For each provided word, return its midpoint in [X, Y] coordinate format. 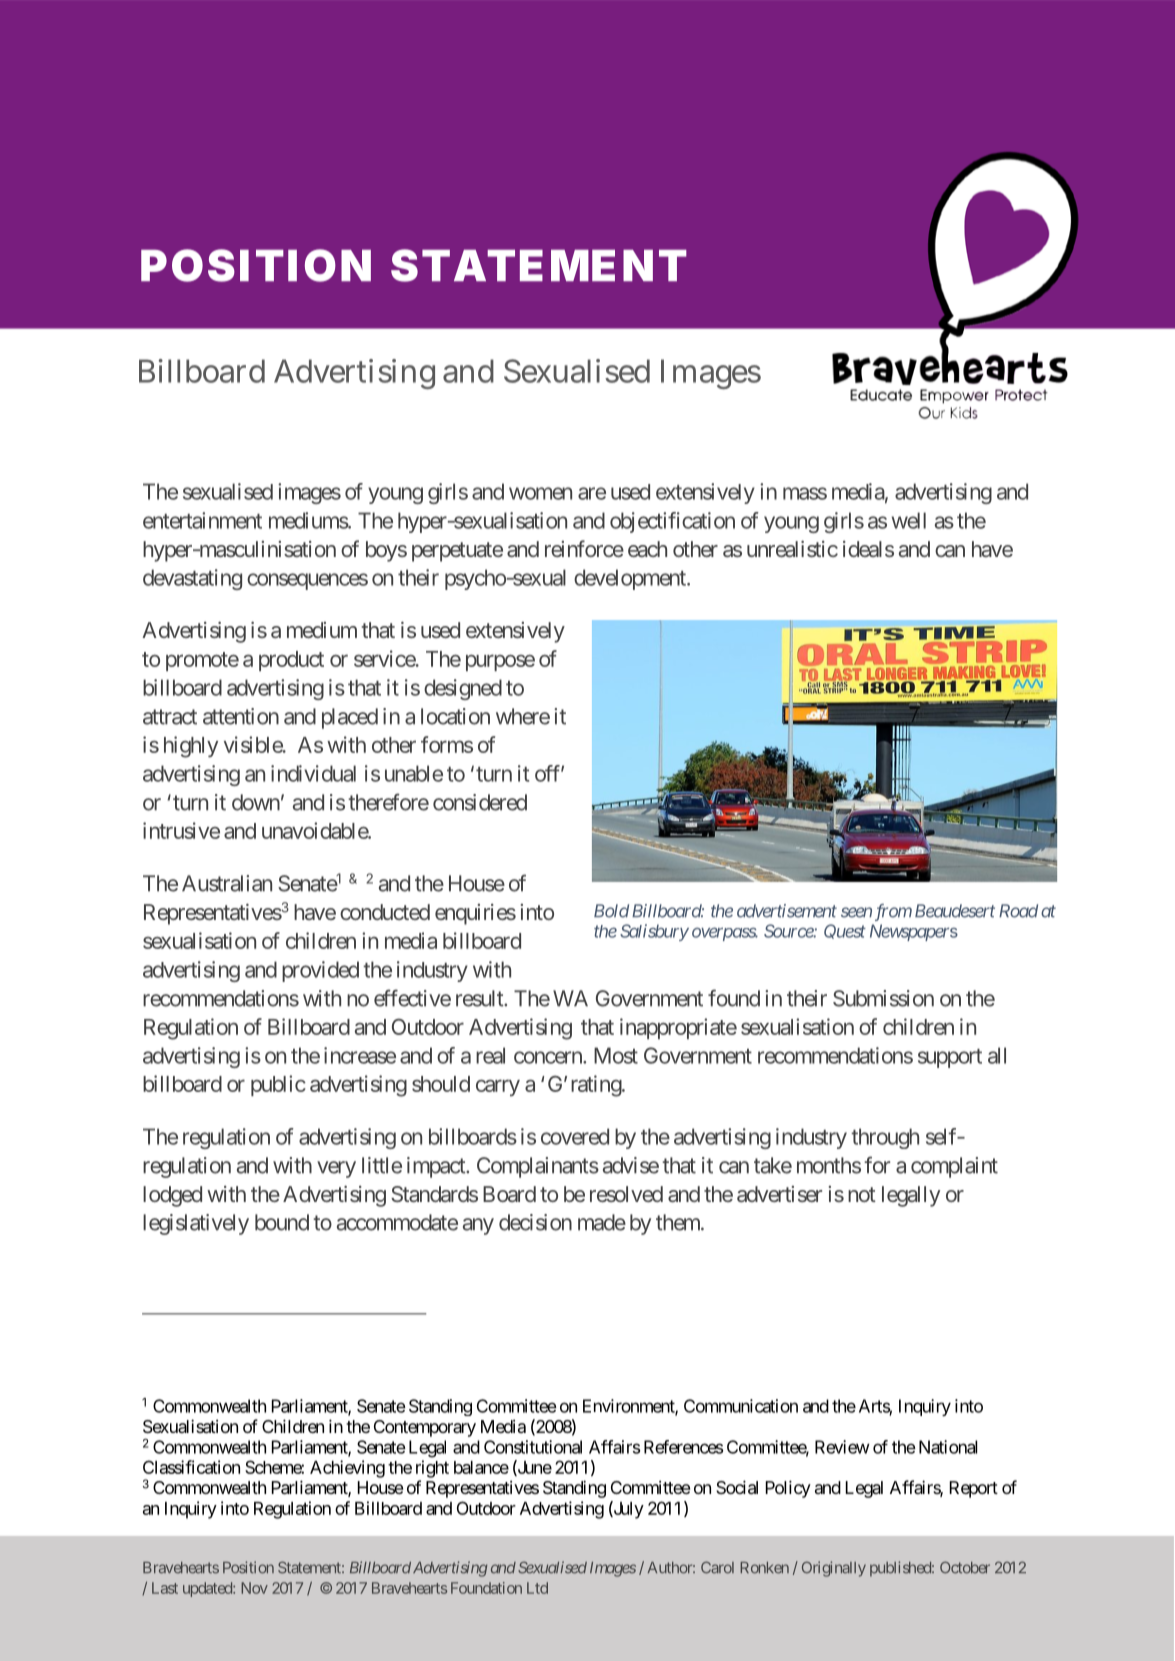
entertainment [202, 520]
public [278, 1085]
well [909, 520]
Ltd [537, 1588]
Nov [254, 1588]
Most [616, 1055]
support [950, 1058]
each [647, 549]
